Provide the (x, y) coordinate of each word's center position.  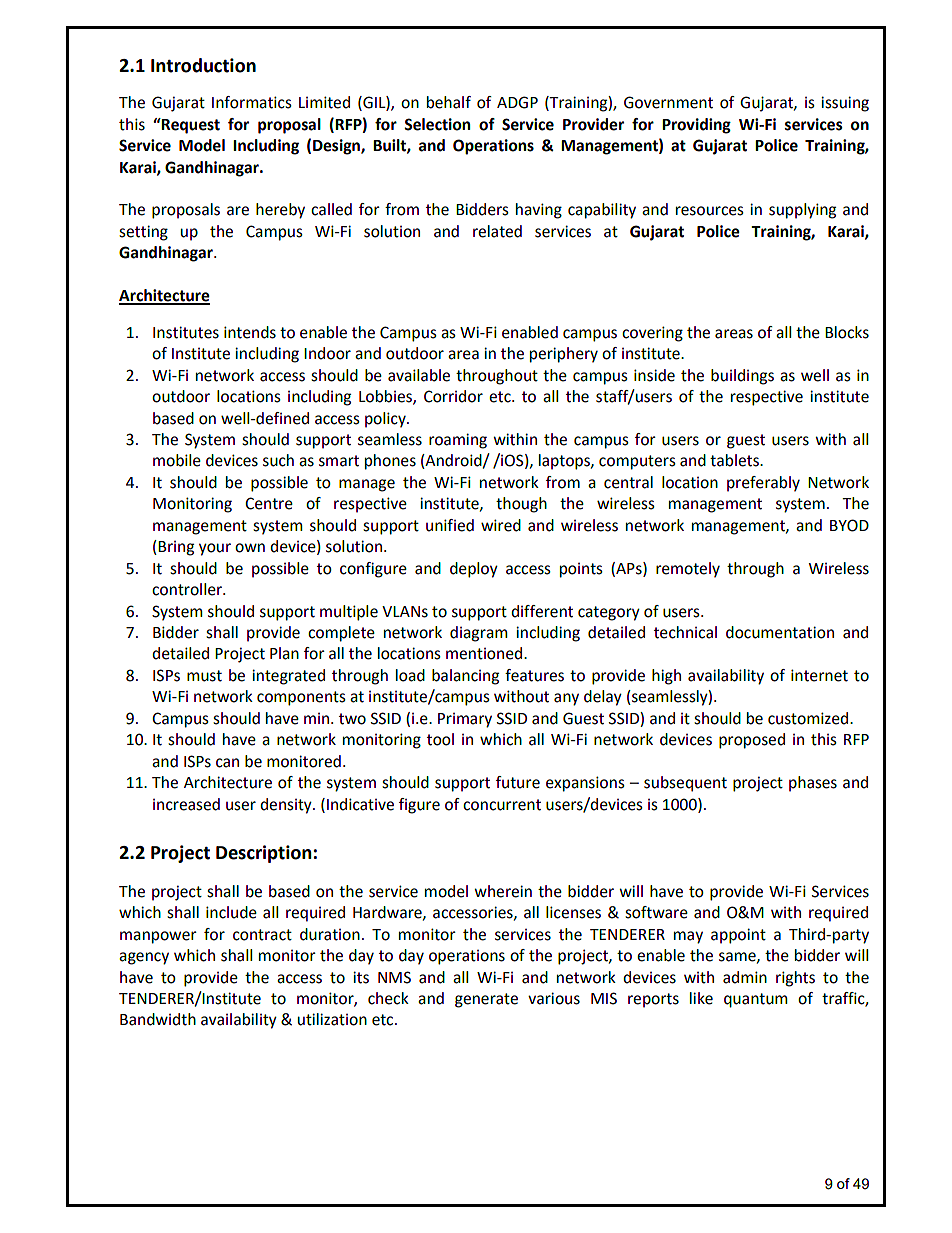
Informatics (252, 102)
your (215, 549)
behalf (449, 102)
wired (501, 525)
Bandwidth (158, 1019)
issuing (845, 104)
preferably (763, 484)
